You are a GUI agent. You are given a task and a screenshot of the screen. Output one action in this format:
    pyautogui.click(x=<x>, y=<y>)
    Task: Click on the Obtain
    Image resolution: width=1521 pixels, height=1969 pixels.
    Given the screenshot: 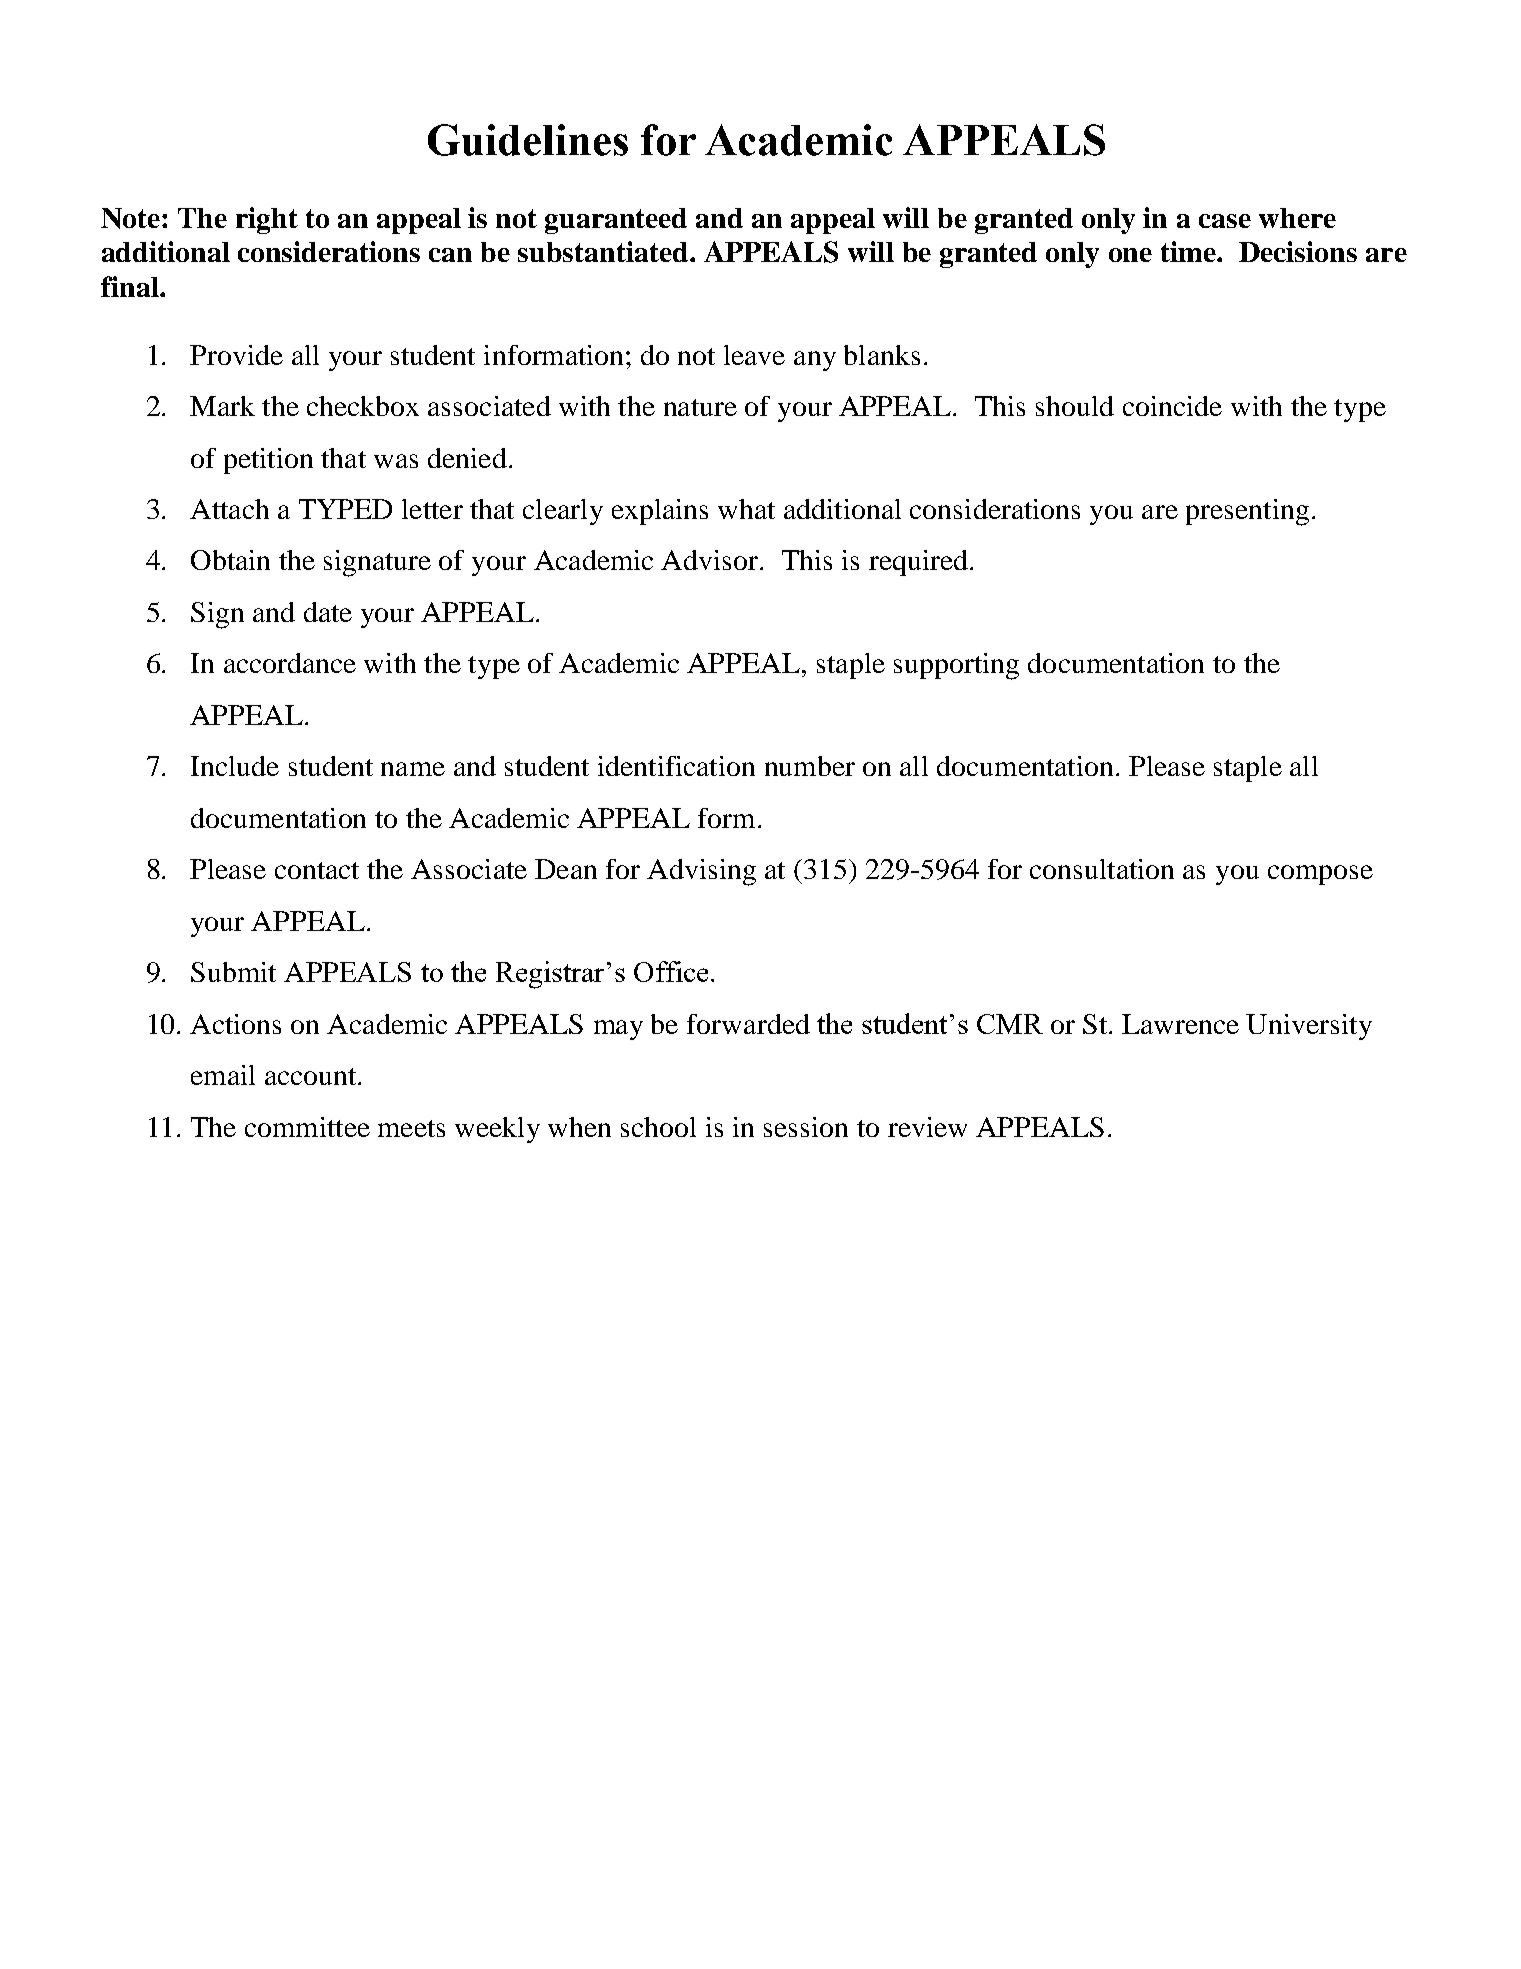 What is the action you would take?
    pyautogui.click(x=230, y=560)
